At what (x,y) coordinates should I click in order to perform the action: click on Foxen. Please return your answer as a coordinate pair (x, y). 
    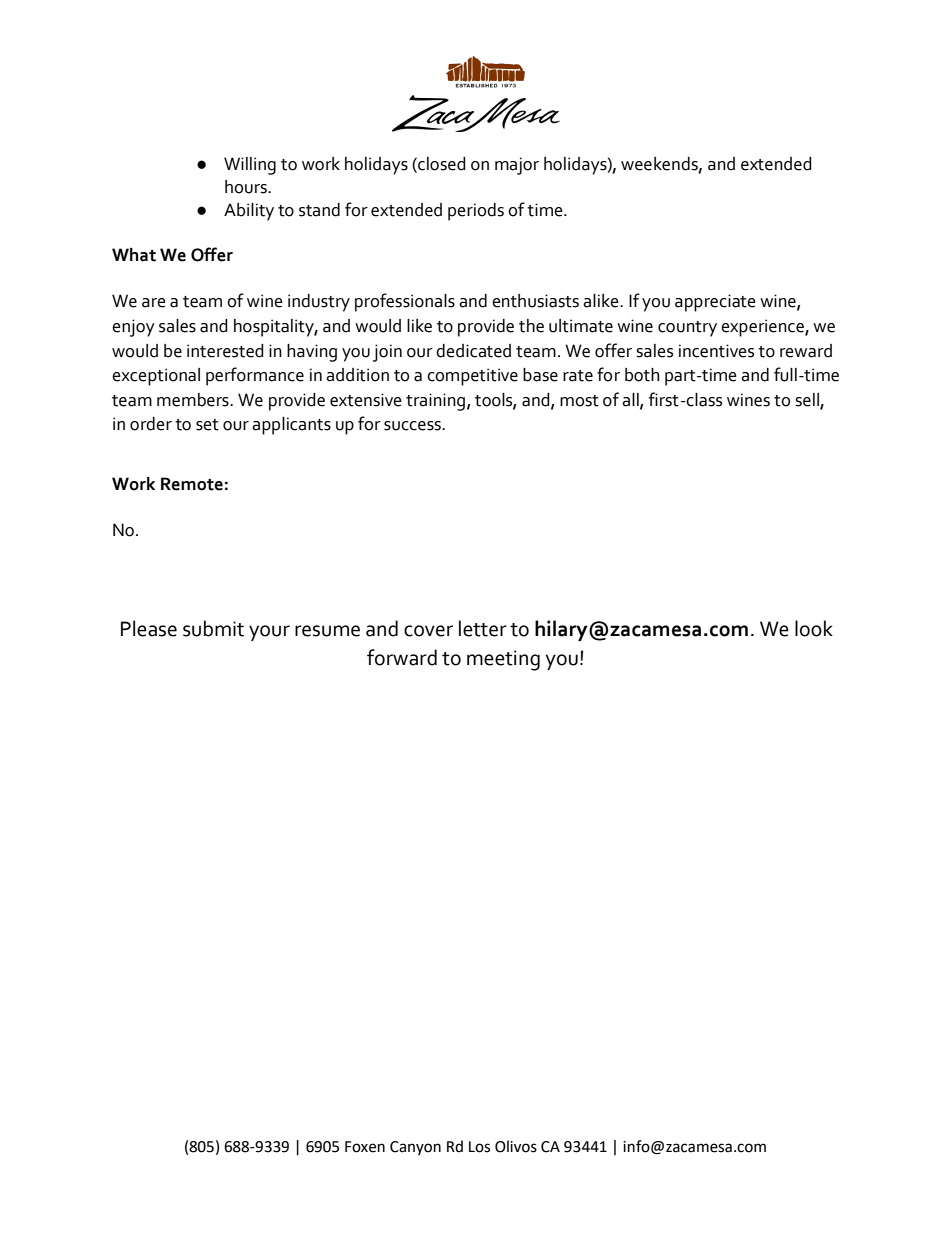
    Looking at the image, I should click on (365, 1147).
